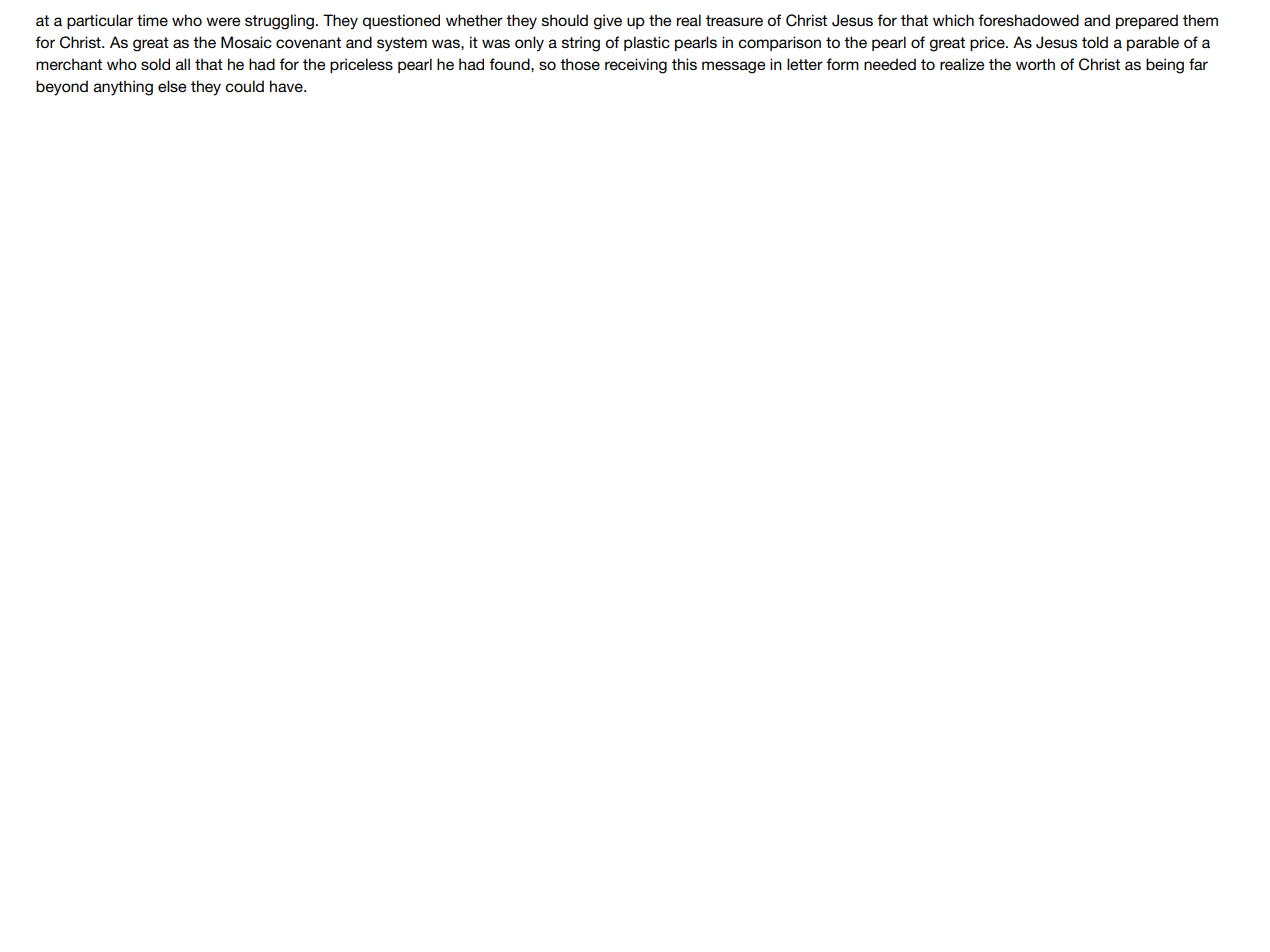 This screenshot has height=952, width=1270. I want to click on were, so click(223, 21).
